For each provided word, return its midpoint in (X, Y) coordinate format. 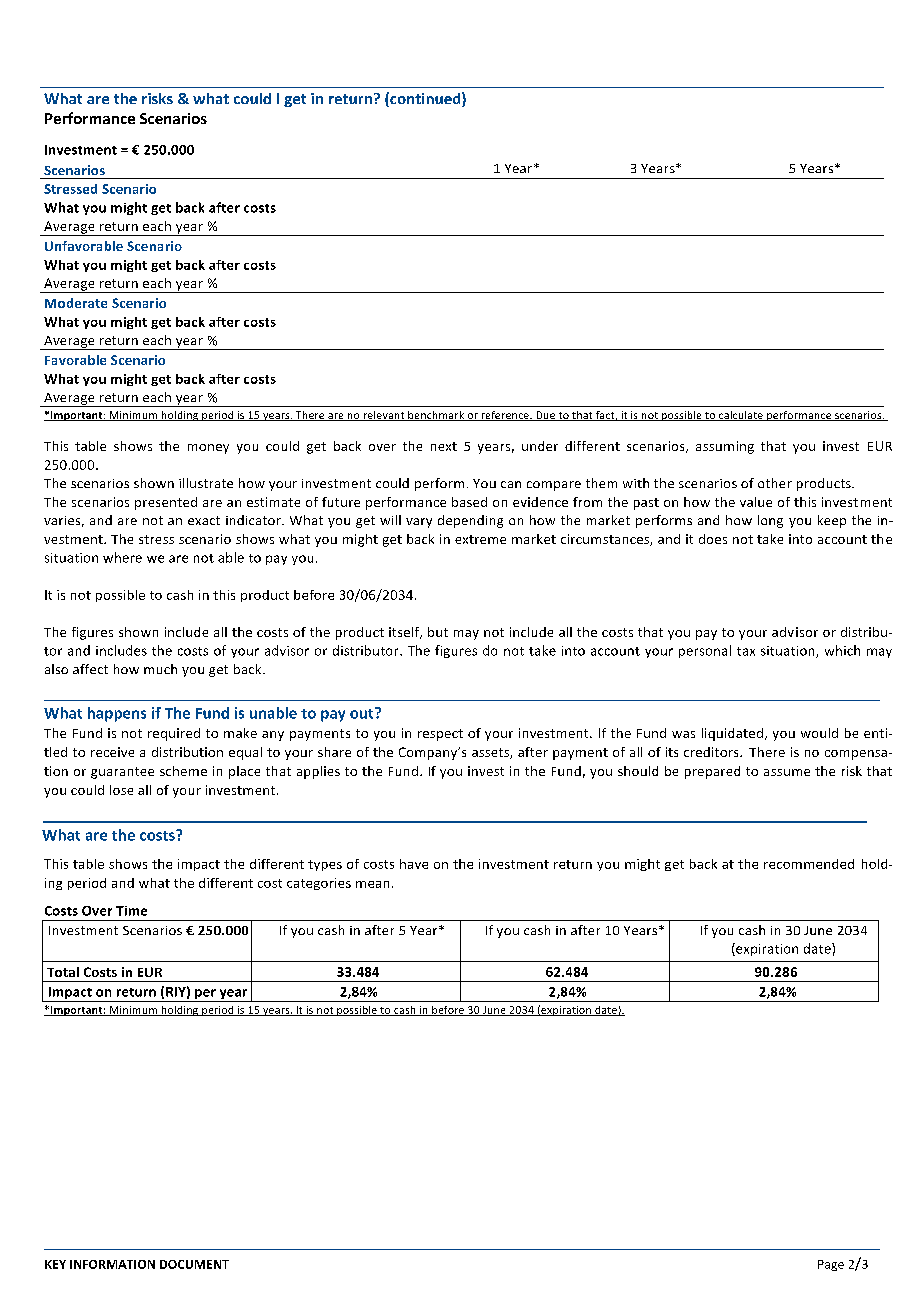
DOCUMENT (194, 1264)
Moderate (76, 303)
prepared (712, 772)
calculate (741, 416)
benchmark (436, 416)
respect (440, 735)
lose (121, 790)
